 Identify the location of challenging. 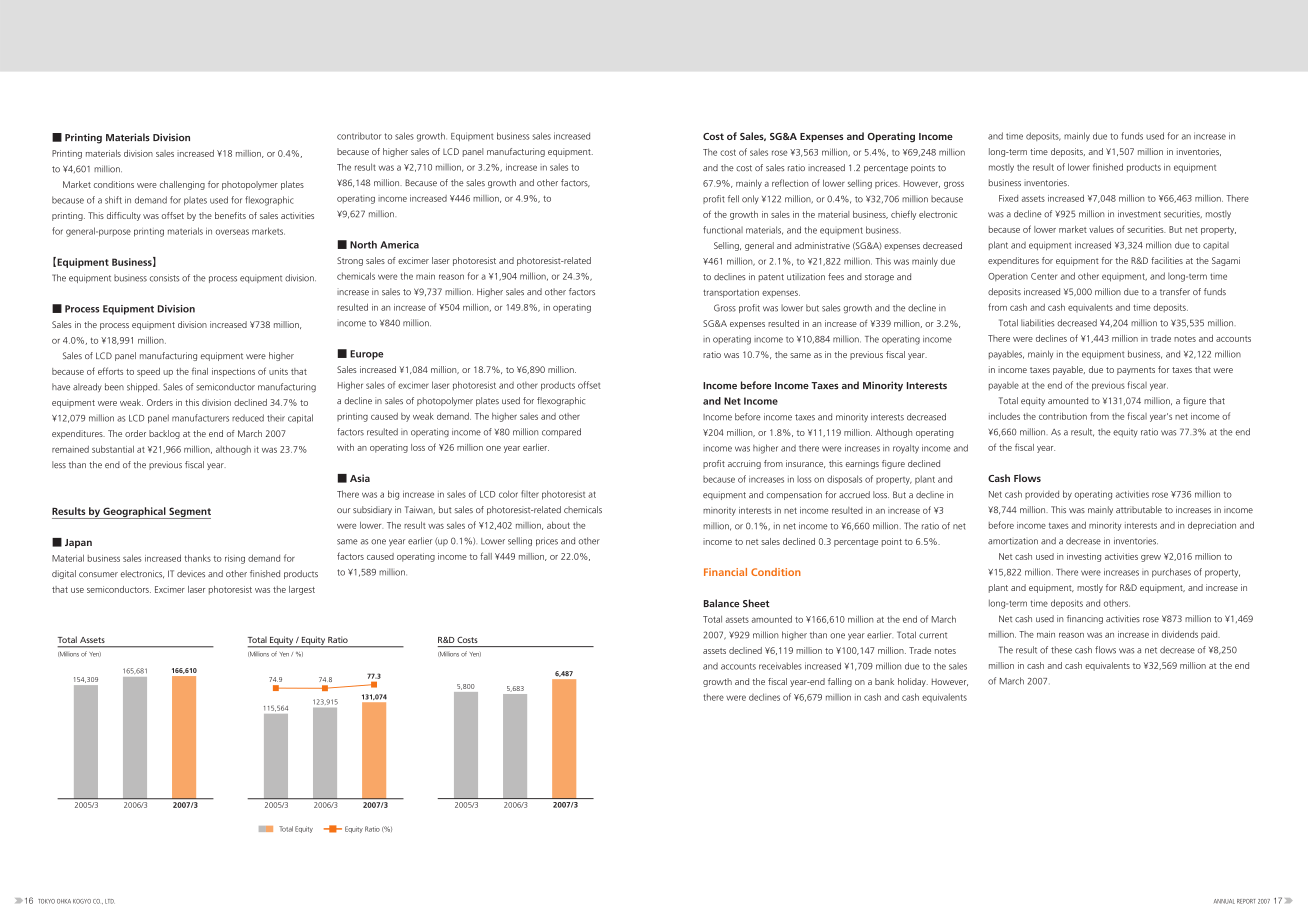
(182, 185).
